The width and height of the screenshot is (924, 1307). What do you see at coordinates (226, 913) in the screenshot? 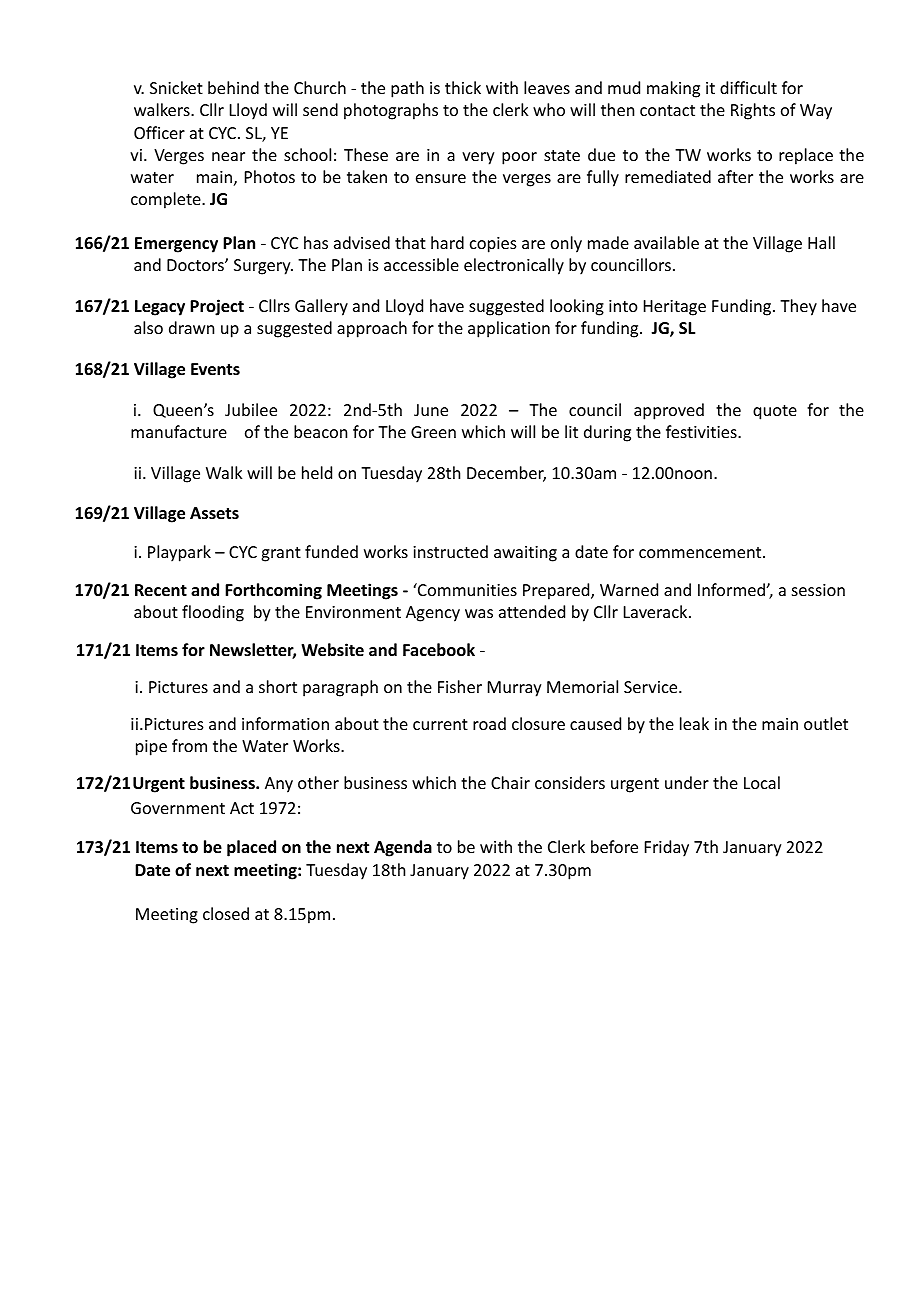
I see `closed` at bounding box center [226, 913].
